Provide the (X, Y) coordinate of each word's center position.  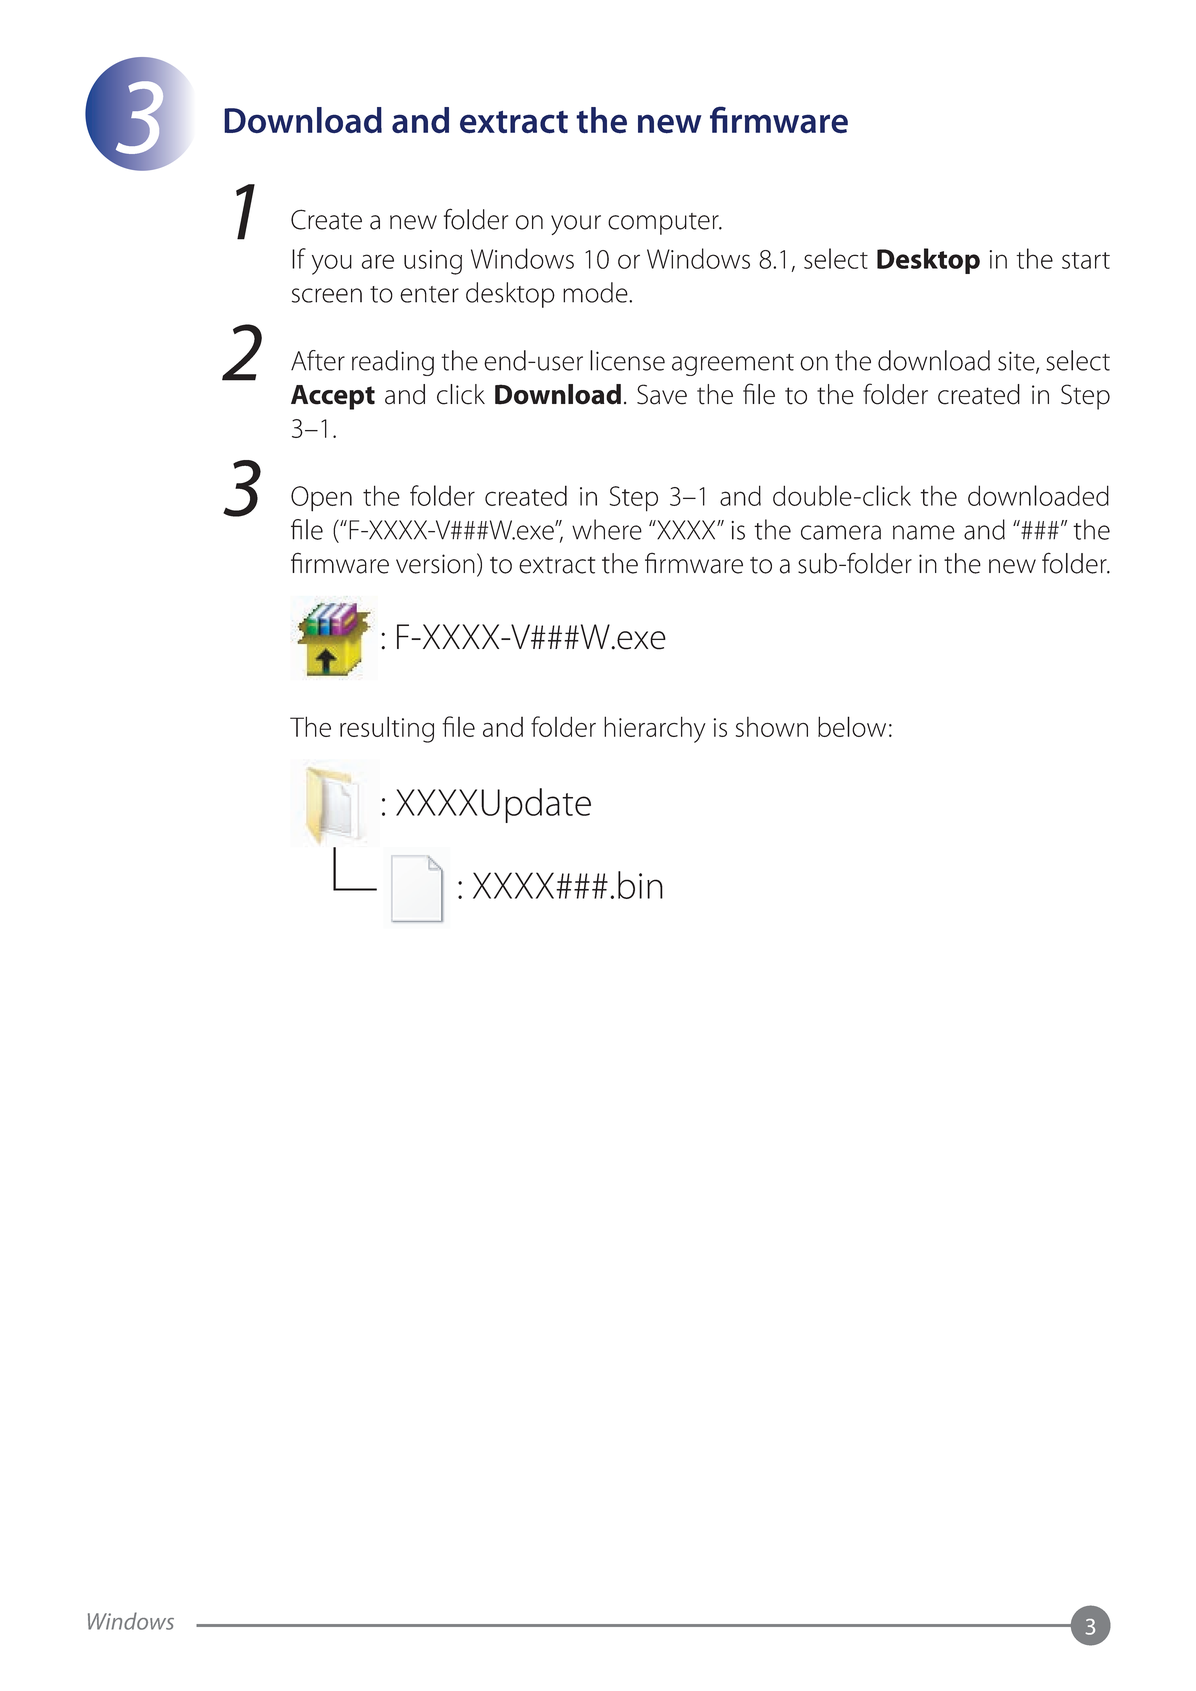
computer (664, 224)
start (1086, 260)
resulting (387, 729)
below (852, 726)
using (433, 262)
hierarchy (655, 729)
